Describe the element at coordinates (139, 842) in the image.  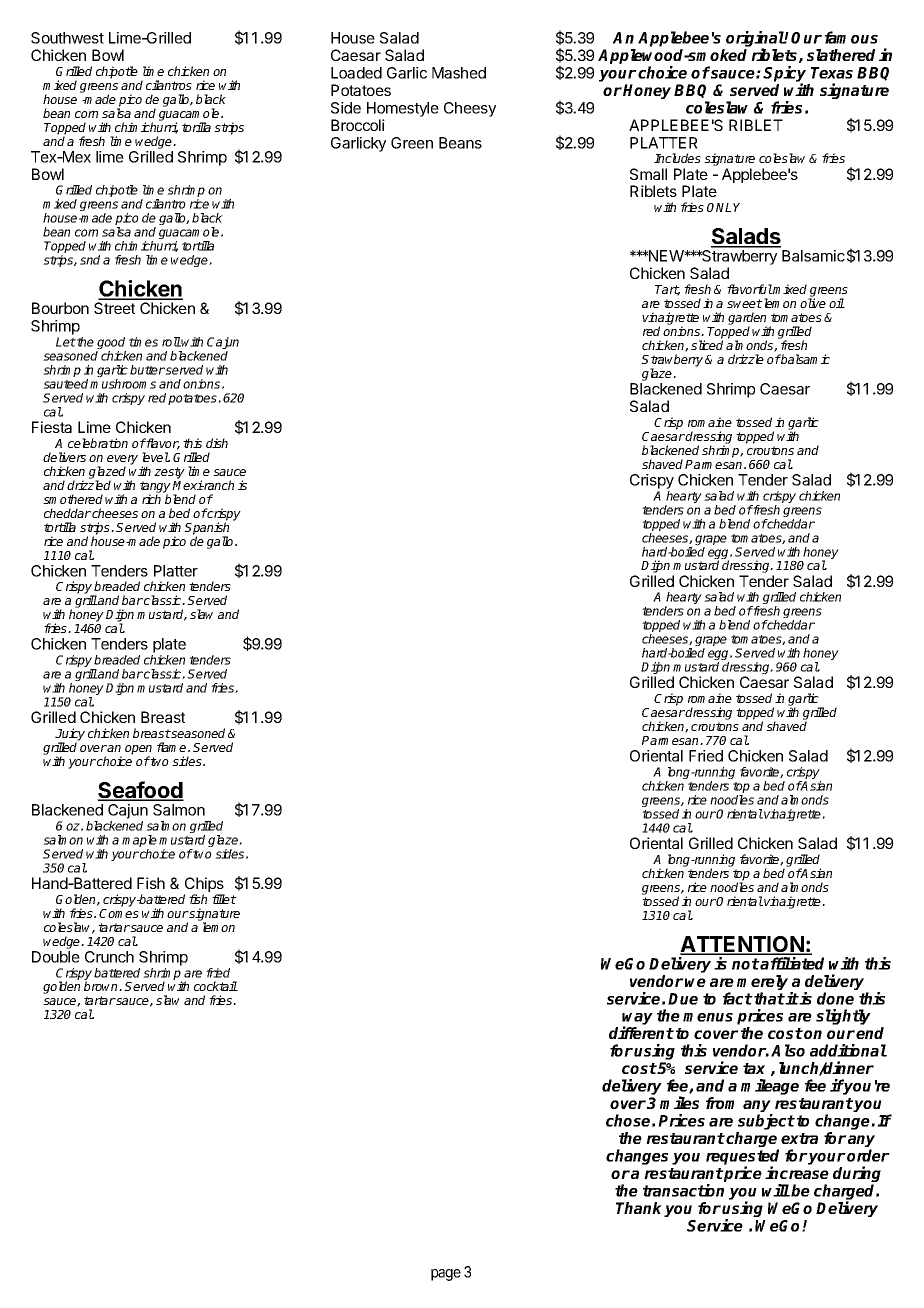
I see `maple` at that location.
